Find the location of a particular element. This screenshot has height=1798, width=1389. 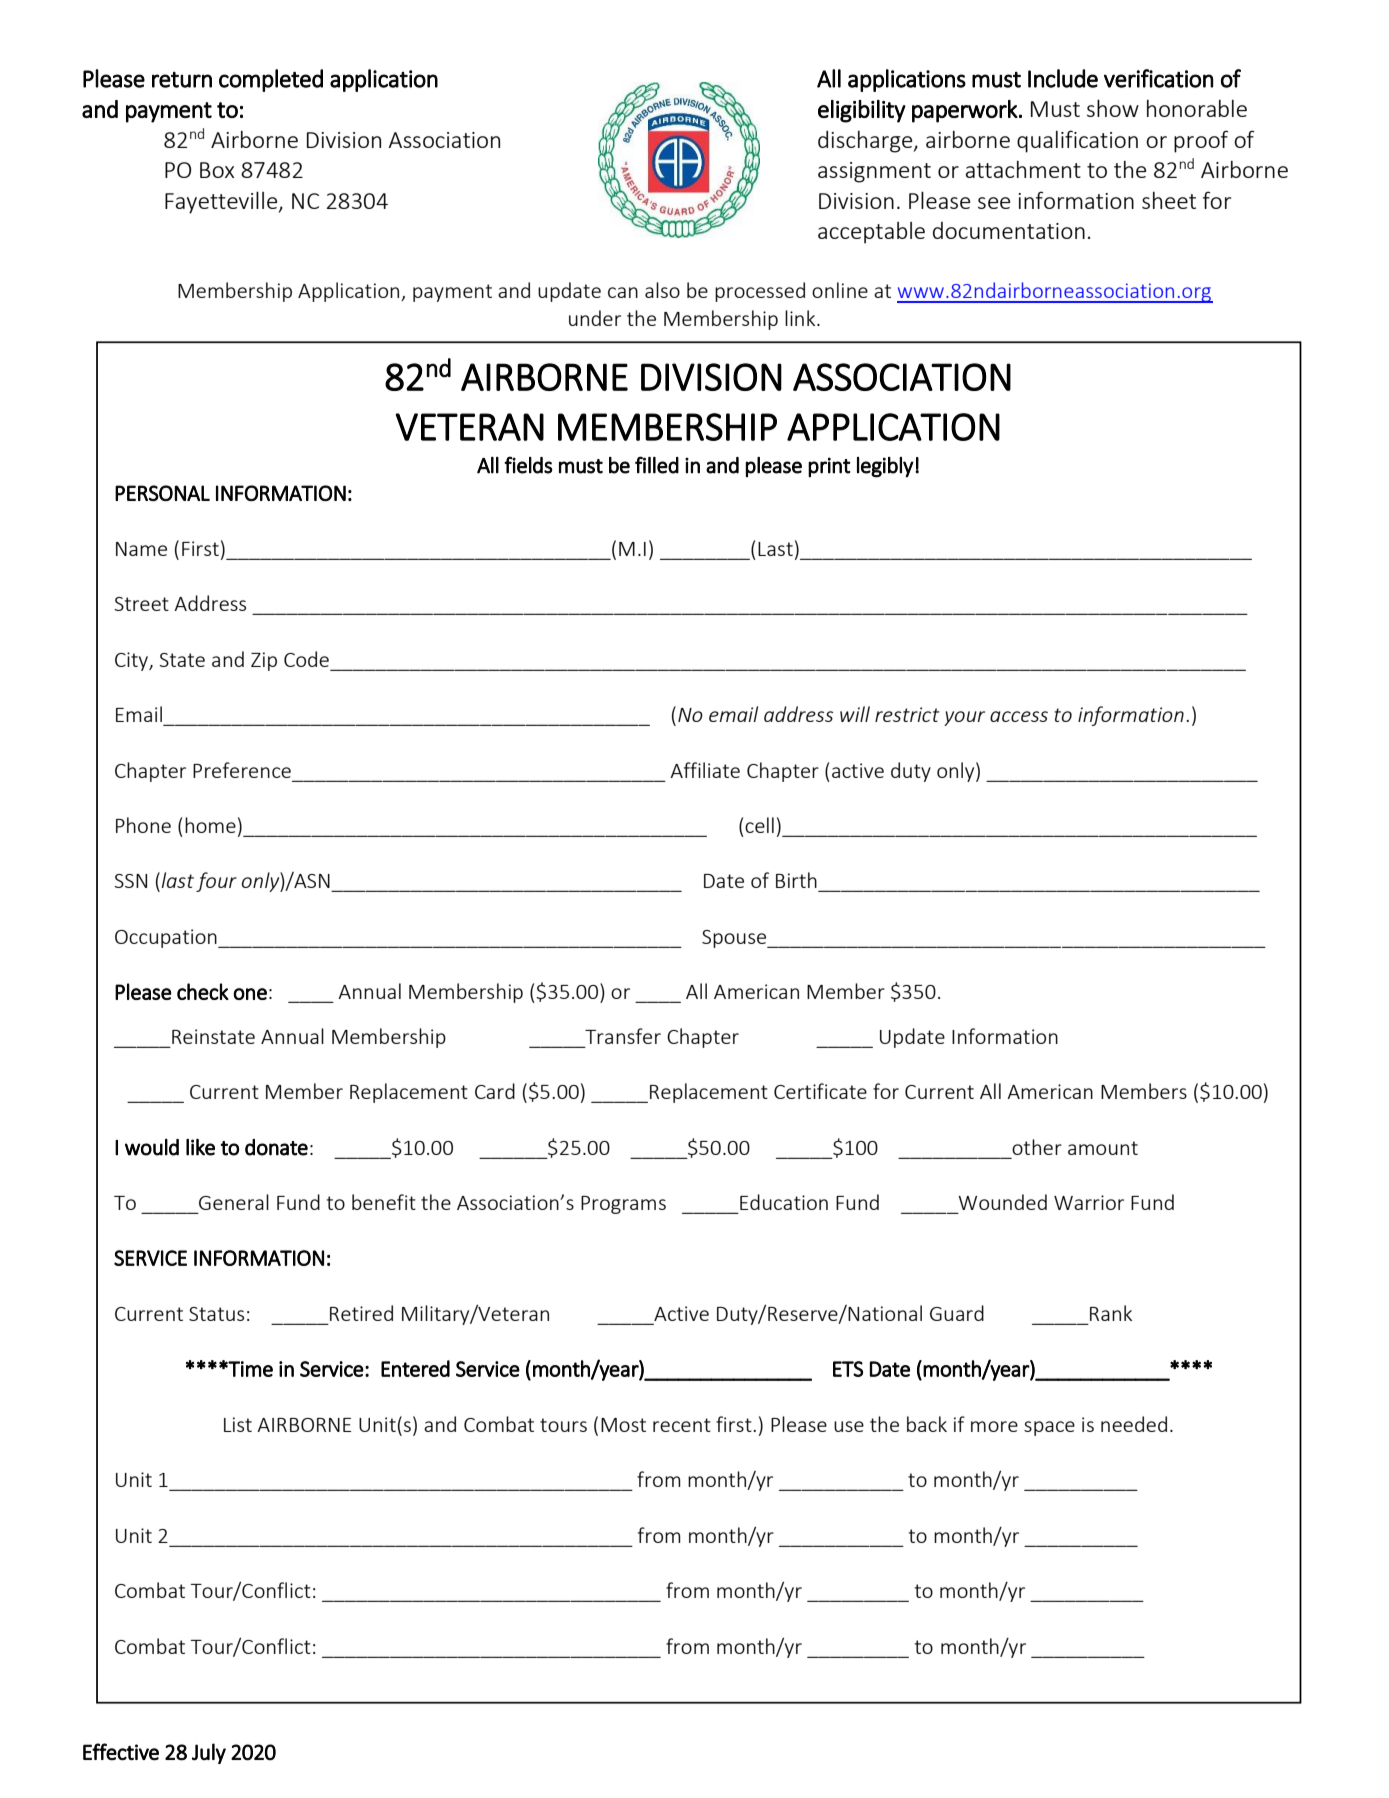

Warrior is located at coordinates (1089, 1202).
